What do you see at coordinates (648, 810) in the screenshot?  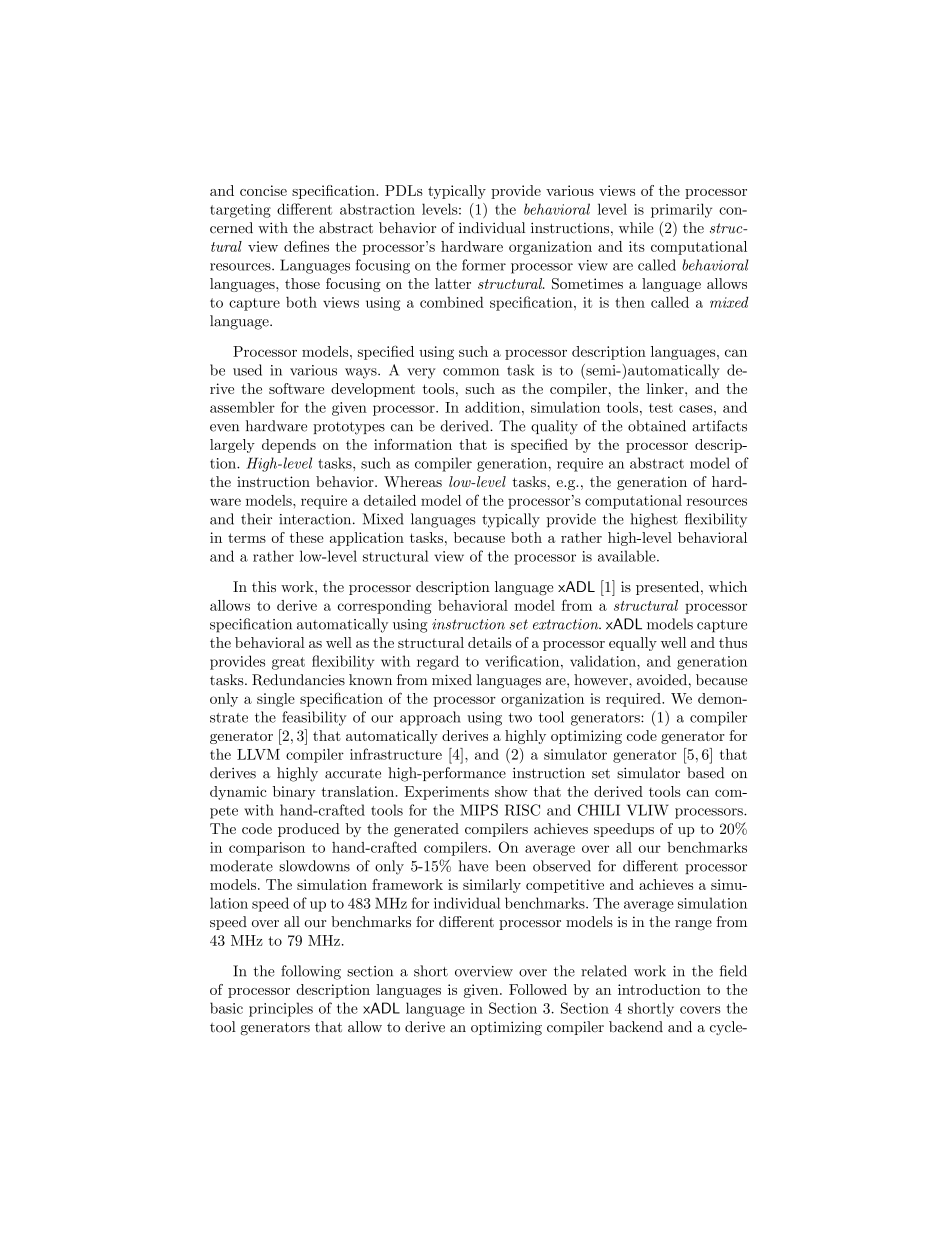 I see `VLIW` at bounding box center [648, 810].
